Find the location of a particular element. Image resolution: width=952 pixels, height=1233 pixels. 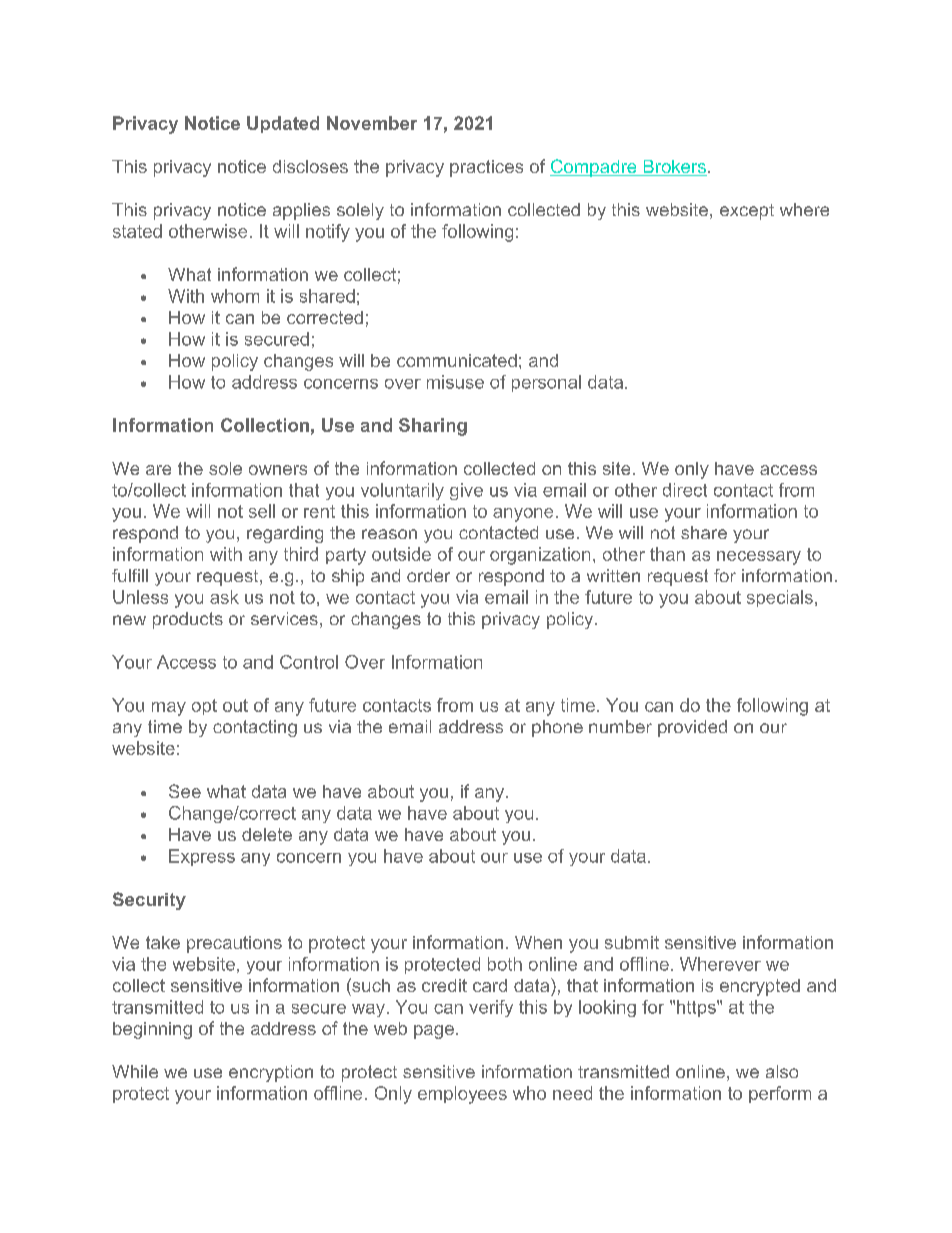

practices is located at coordinates (486, 168).
